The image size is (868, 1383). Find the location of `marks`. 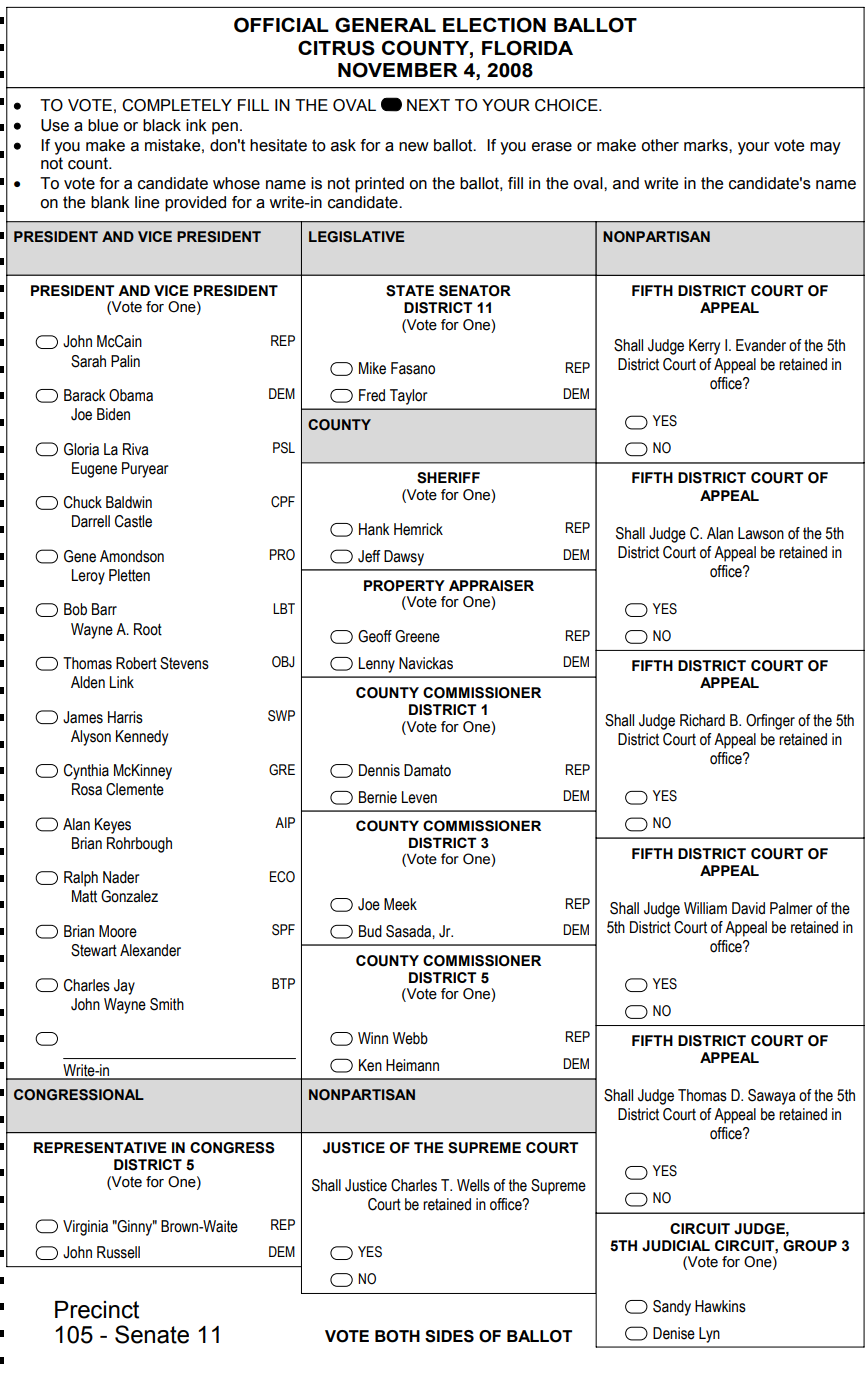

marks is located at coordinates (707, 145).
